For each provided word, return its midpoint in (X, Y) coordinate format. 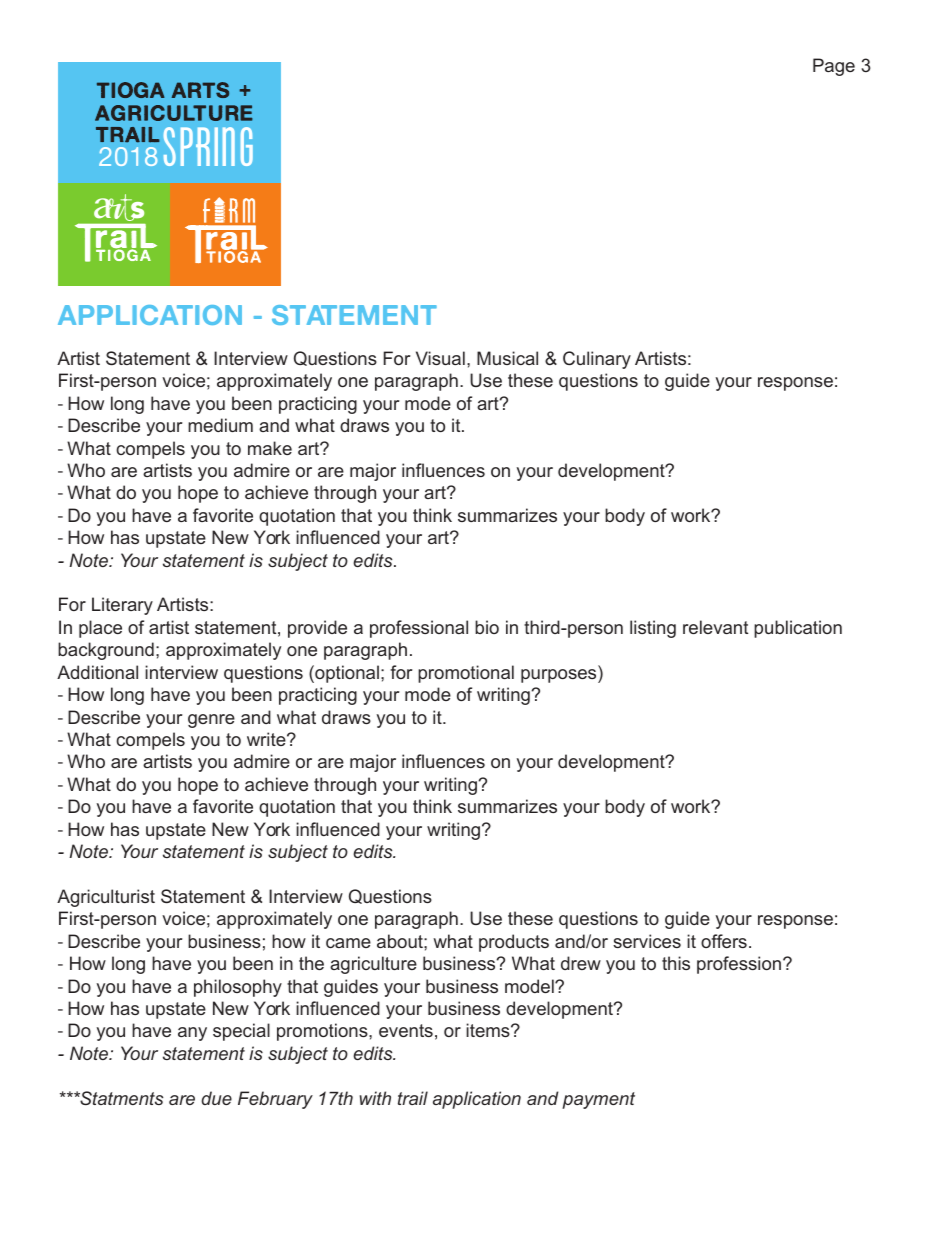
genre (211, 721)
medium (220, 425)
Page (834, 67)
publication (798, 629)
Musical (507, 358)
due (216, 1098)
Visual (440, 358)
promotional (466, 674)
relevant (715, 627)
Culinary (597, 360)
